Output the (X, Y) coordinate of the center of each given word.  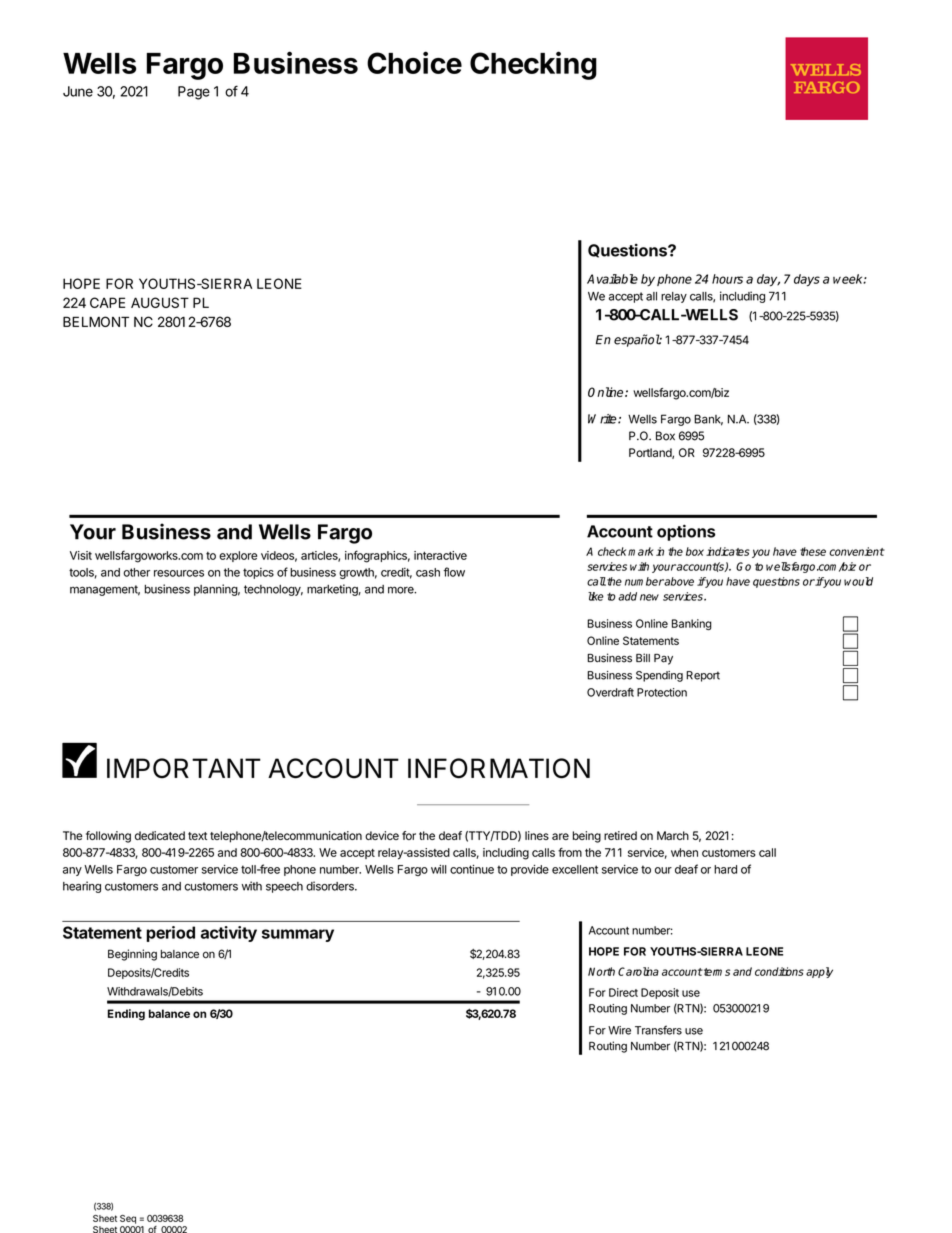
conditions (779, 971)
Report (703, 676)
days (807, 280)
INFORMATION (499, 768)
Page (194, 93)
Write (603, 419)
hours (727, 279)
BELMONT (96, 321)
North (601, 971)
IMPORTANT (184, 768)
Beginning (132, 955)
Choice (414, 62)
